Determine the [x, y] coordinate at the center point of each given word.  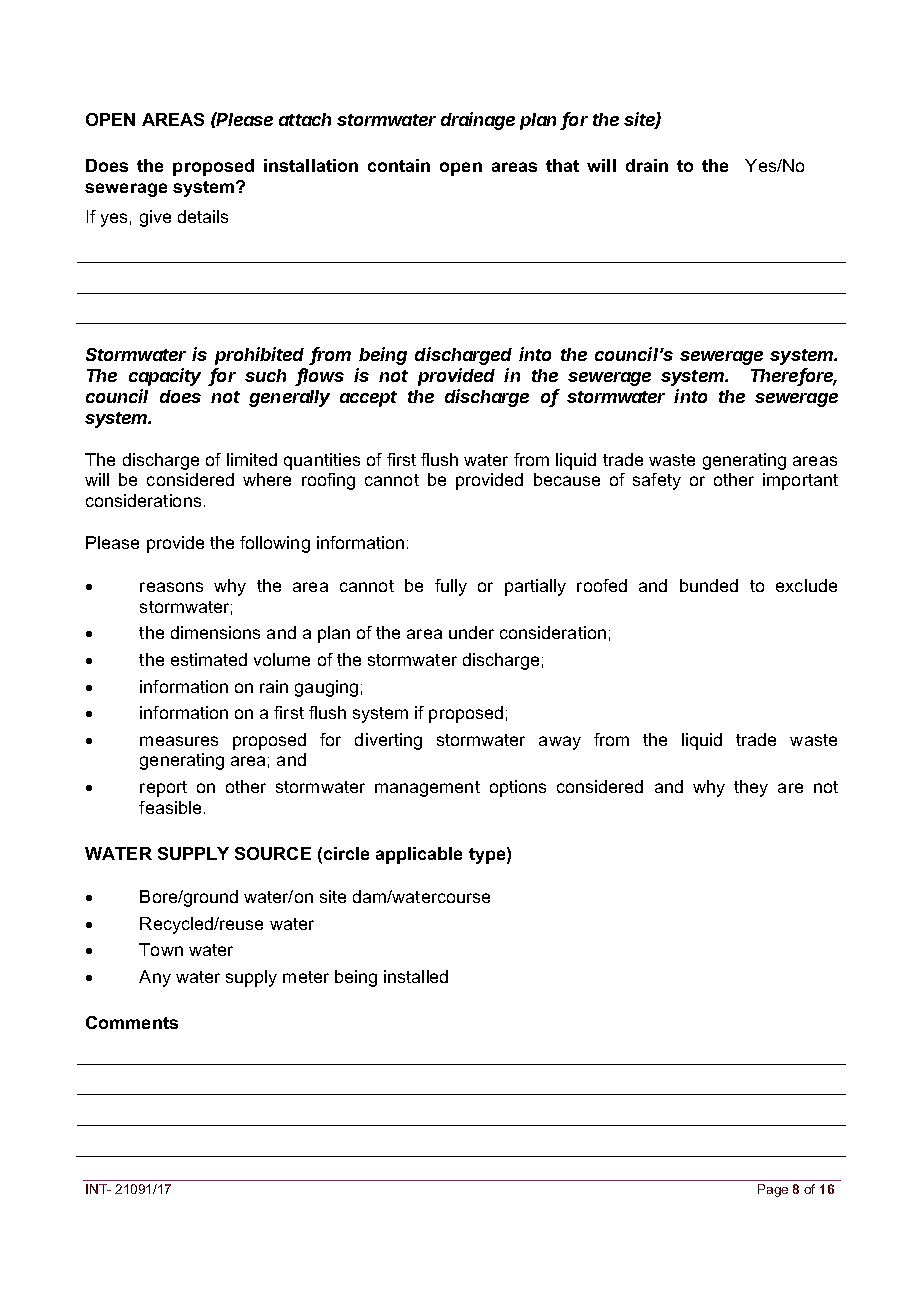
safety [657, 481]
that [562, 165]
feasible [170, 807]
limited [252, 459]
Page [773, 1190]
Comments [132, 1022]
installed [416, 976]
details [203, 216]
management [427, 789]
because [567, 479]
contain [399, 165]
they [751, 788]
